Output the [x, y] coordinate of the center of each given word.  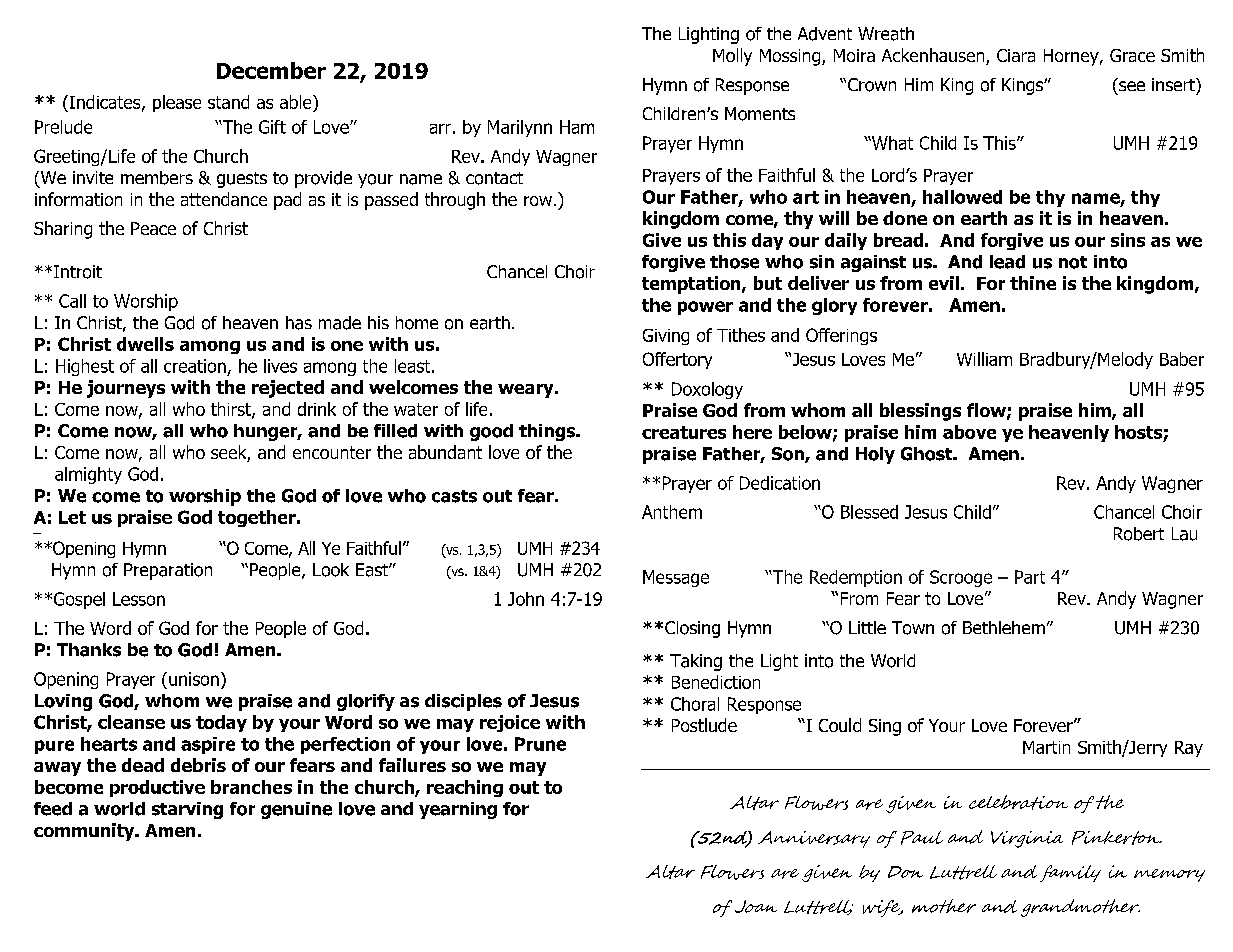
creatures [684, 432]
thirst [232, 410]
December [271, 70]
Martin [1046, 747]
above [969, 432]
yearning [458, 810]
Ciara [1016, 55]
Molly [732, 57]
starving [187, 810]
